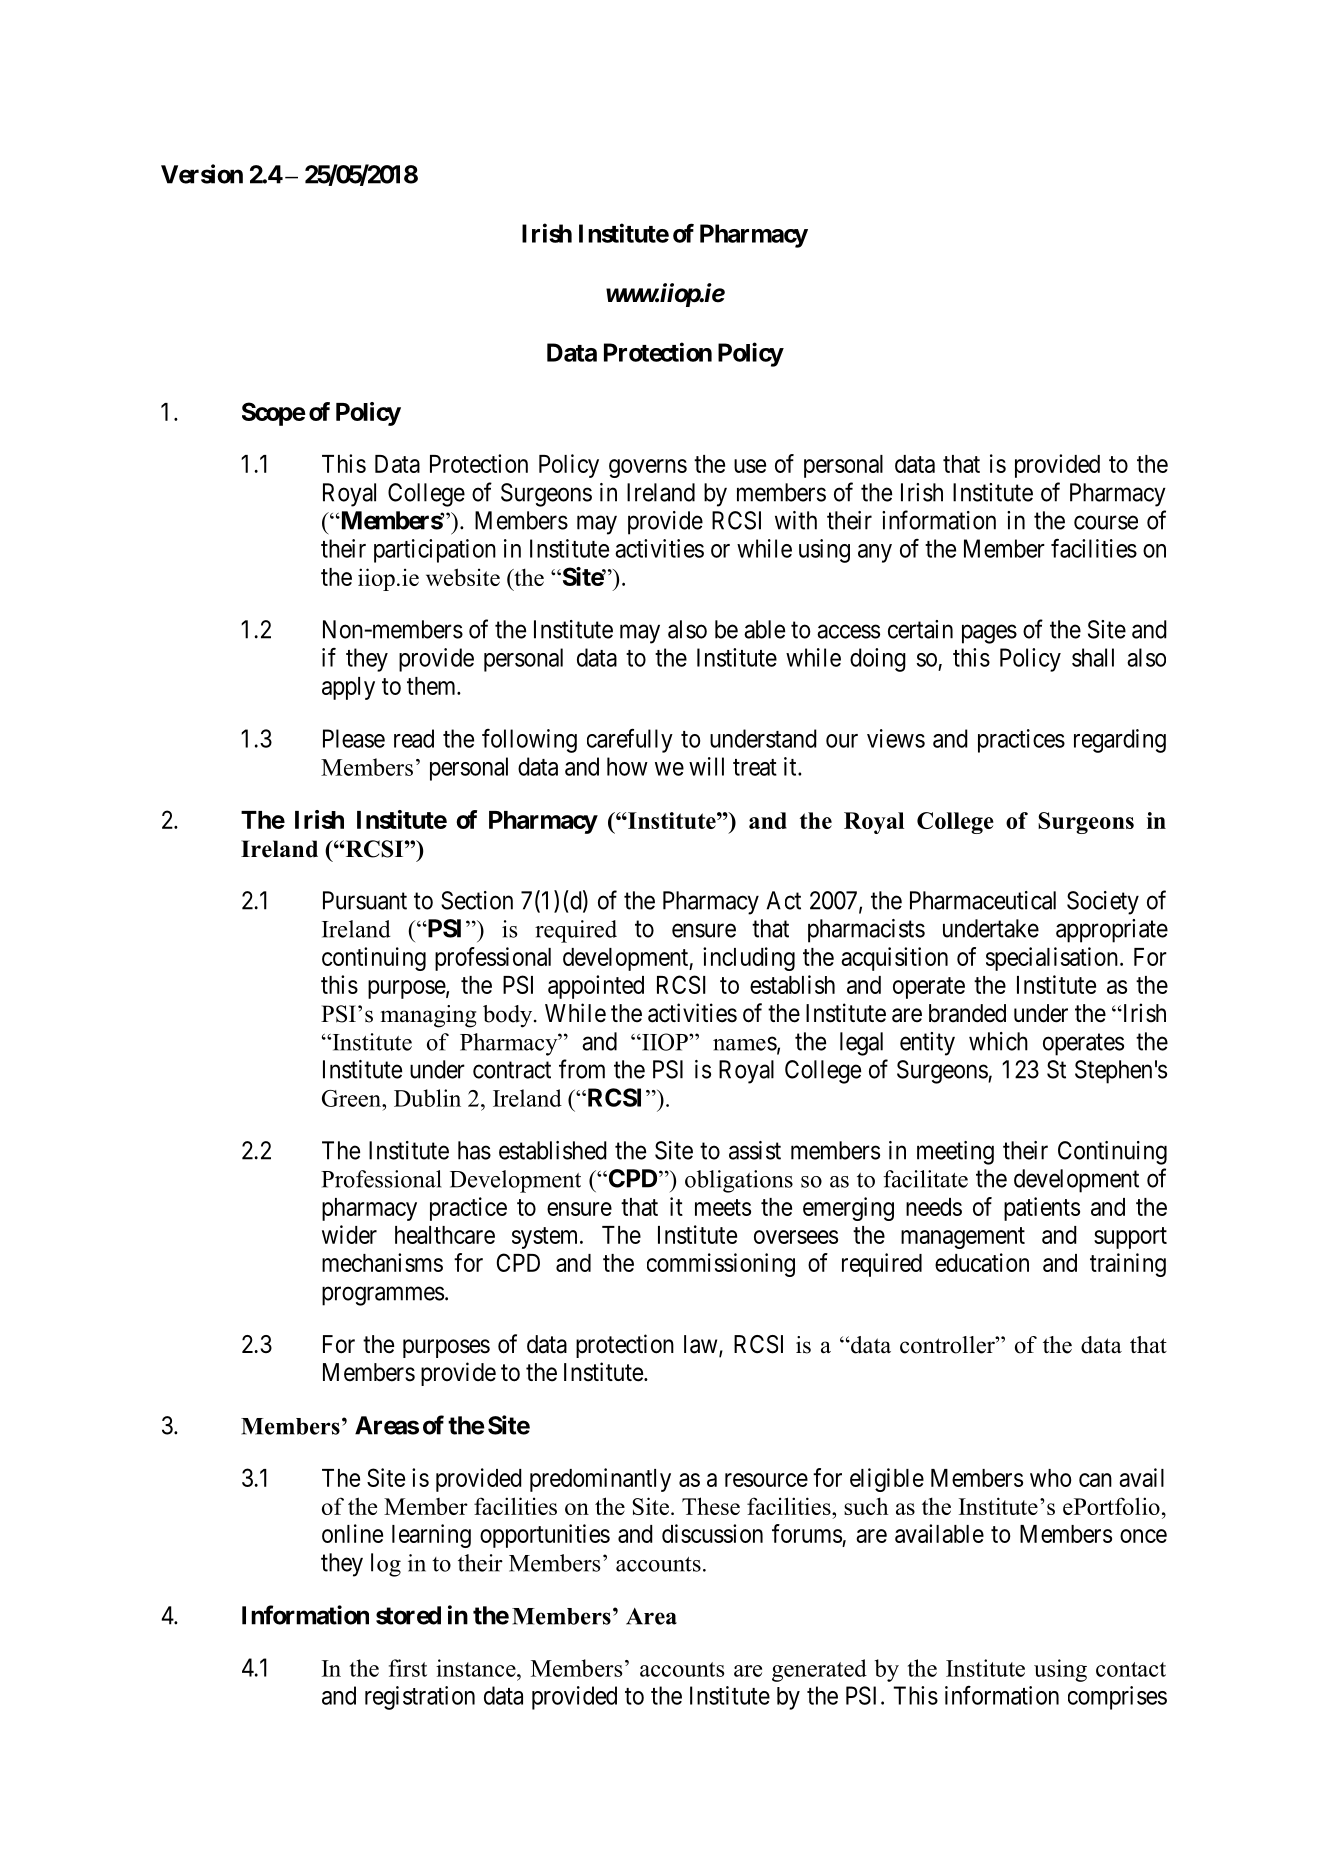 This screenshot has width=1327, height=1876. Describe the element at coordinates (202, 174) in the screenshot. I see `Version` at that location.
